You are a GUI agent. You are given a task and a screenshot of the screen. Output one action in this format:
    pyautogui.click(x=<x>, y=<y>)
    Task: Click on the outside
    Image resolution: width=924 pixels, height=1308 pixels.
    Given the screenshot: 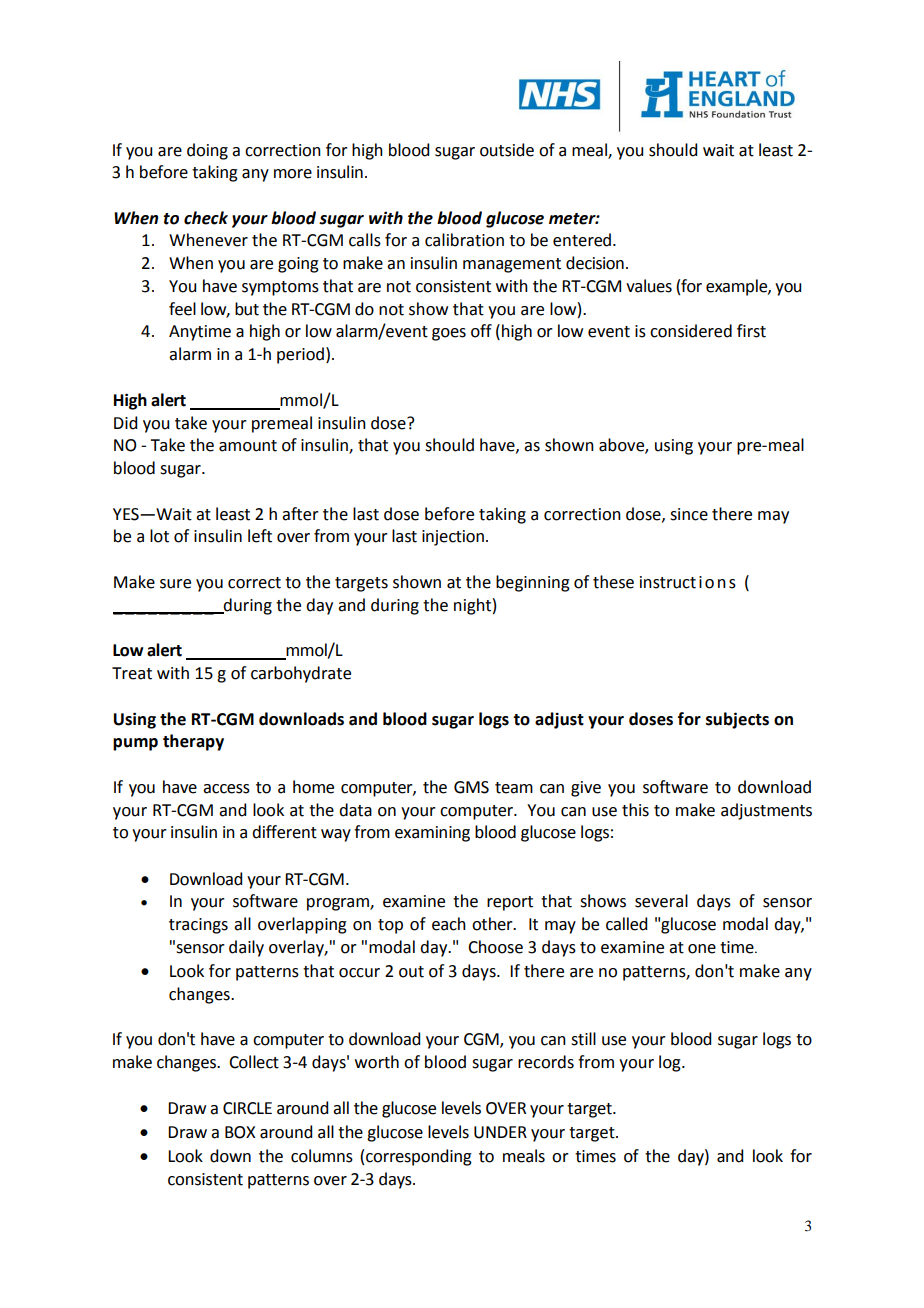 What is the action you would take?
    pyautogui.click(x=507, y=150)
